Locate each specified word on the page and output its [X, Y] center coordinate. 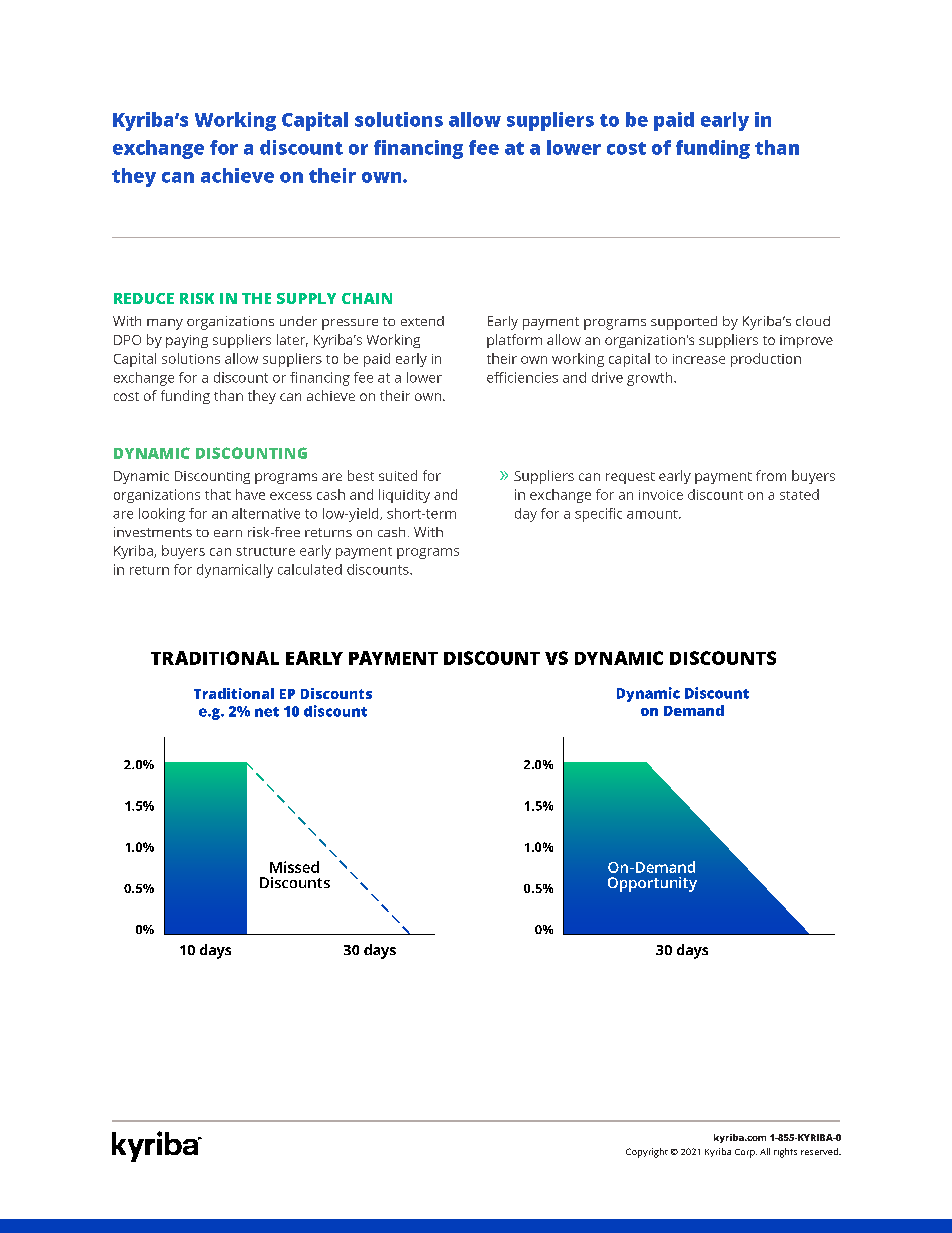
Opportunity [652, 884]
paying [187, 341]
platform [514, 341]
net [267, 712]
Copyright [647, 1153]
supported [684, 323]
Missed [294, 867]
